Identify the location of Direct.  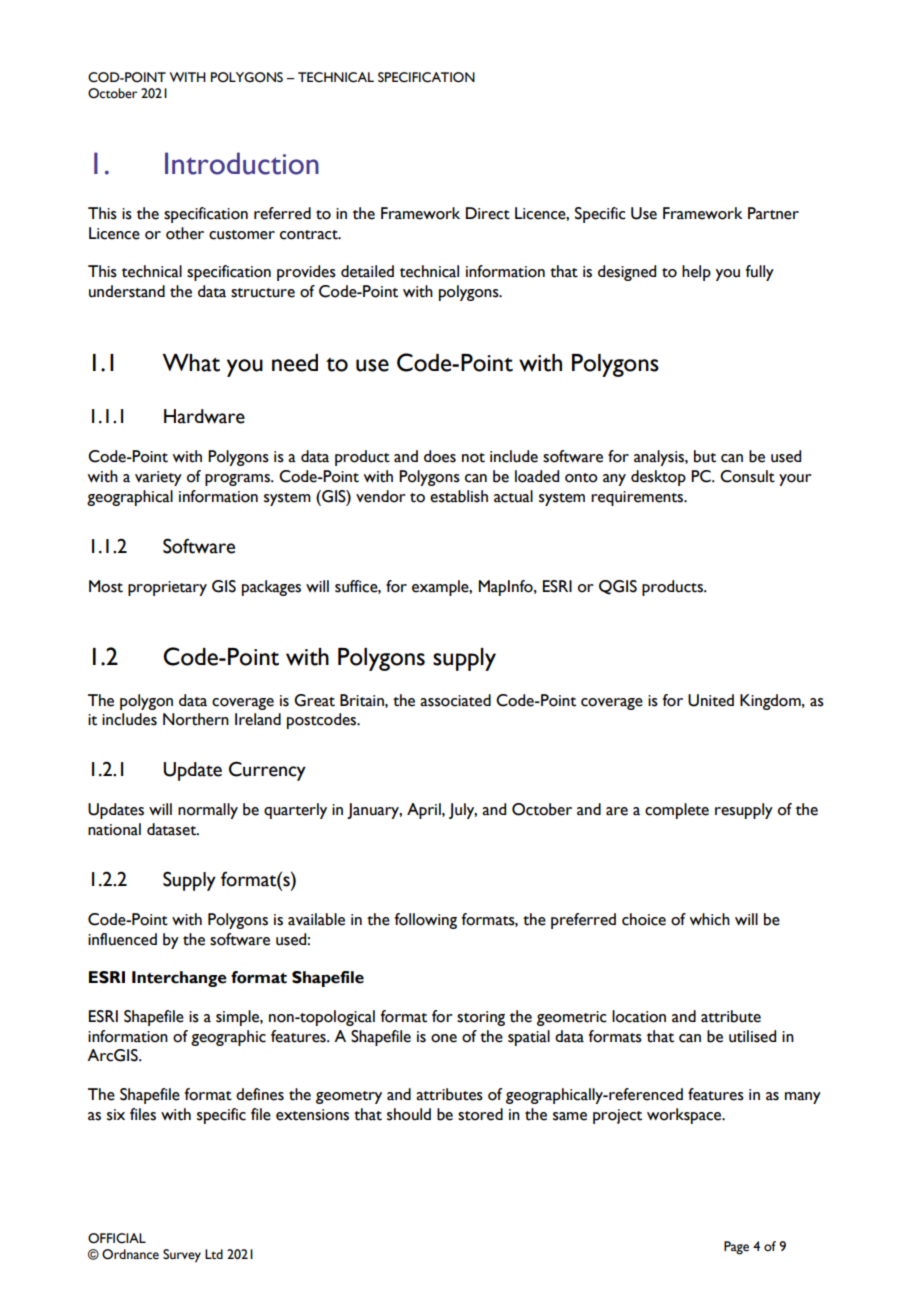
(488, 213).
